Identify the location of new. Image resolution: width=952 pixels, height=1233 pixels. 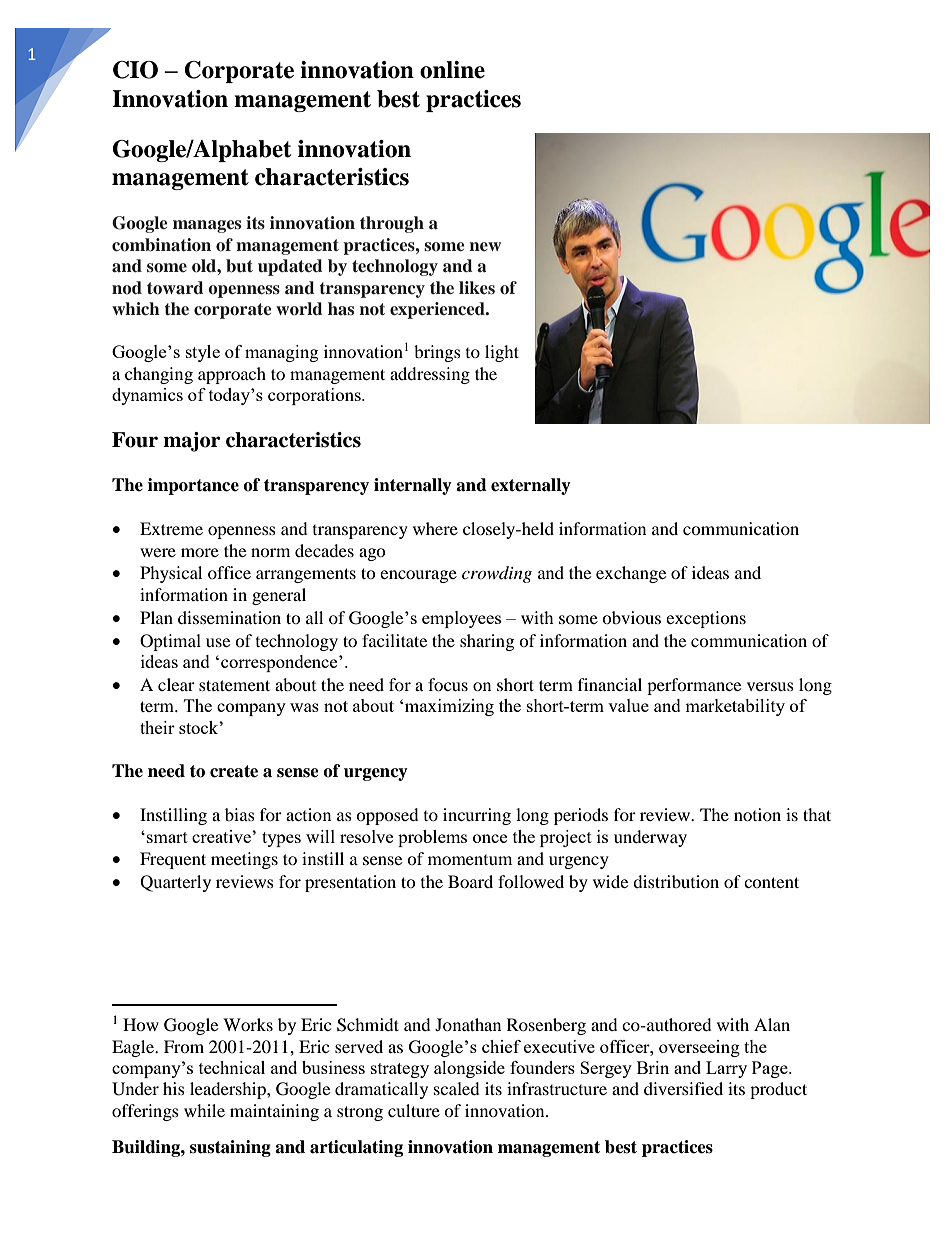
(485, 246).
